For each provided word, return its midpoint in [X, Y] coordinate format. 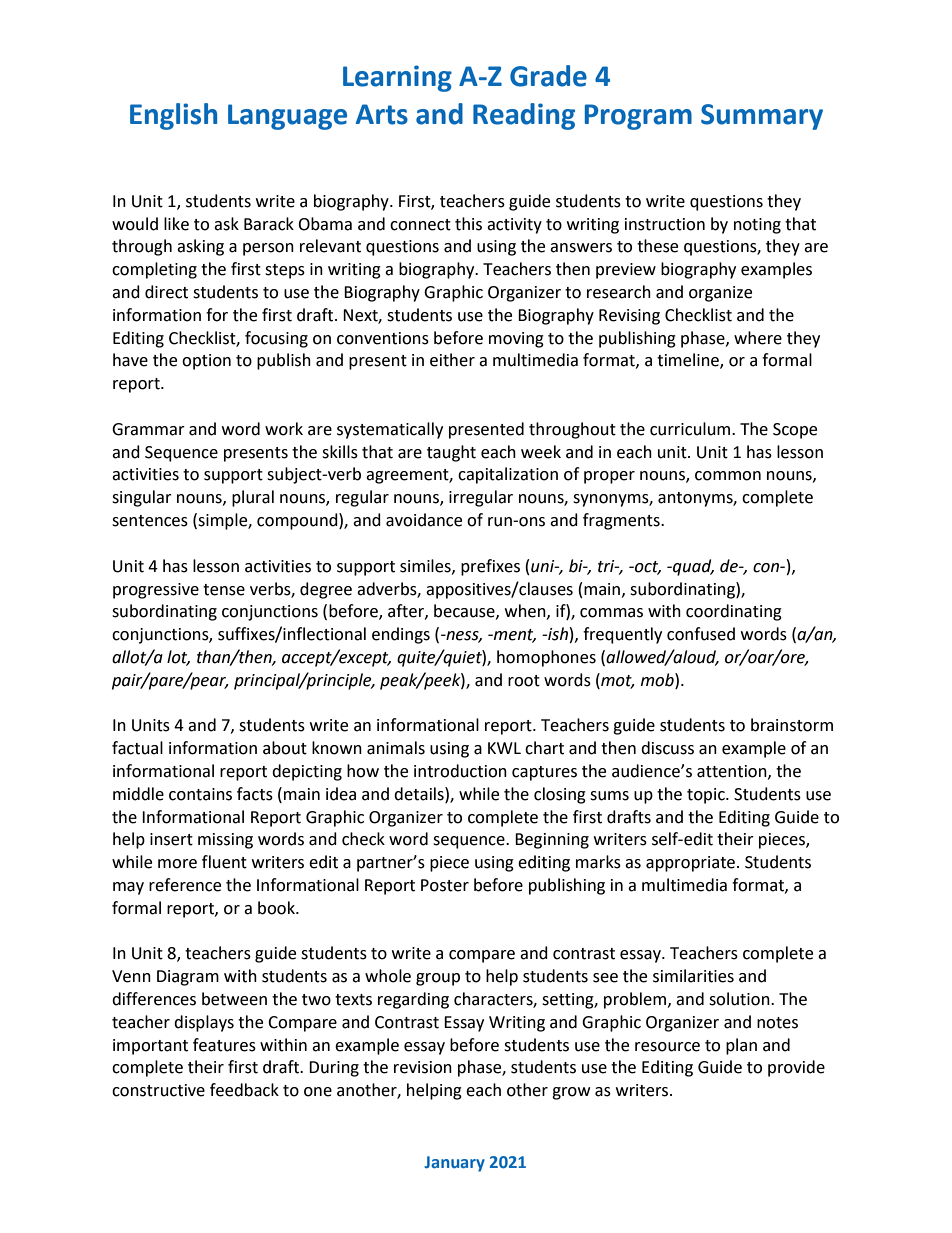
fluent [224, 862]
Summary [762, 117]
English [173, 116]
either [452, 360]
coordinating [734, 612]
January [454, 1164]
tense [224, 590]
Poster [445, 885]
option [206, 362]
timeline [689, 361]
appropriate [690, 864]
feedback [244, 1090]
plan [741, 1046]
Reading [524, 116]
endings [401, 635]
